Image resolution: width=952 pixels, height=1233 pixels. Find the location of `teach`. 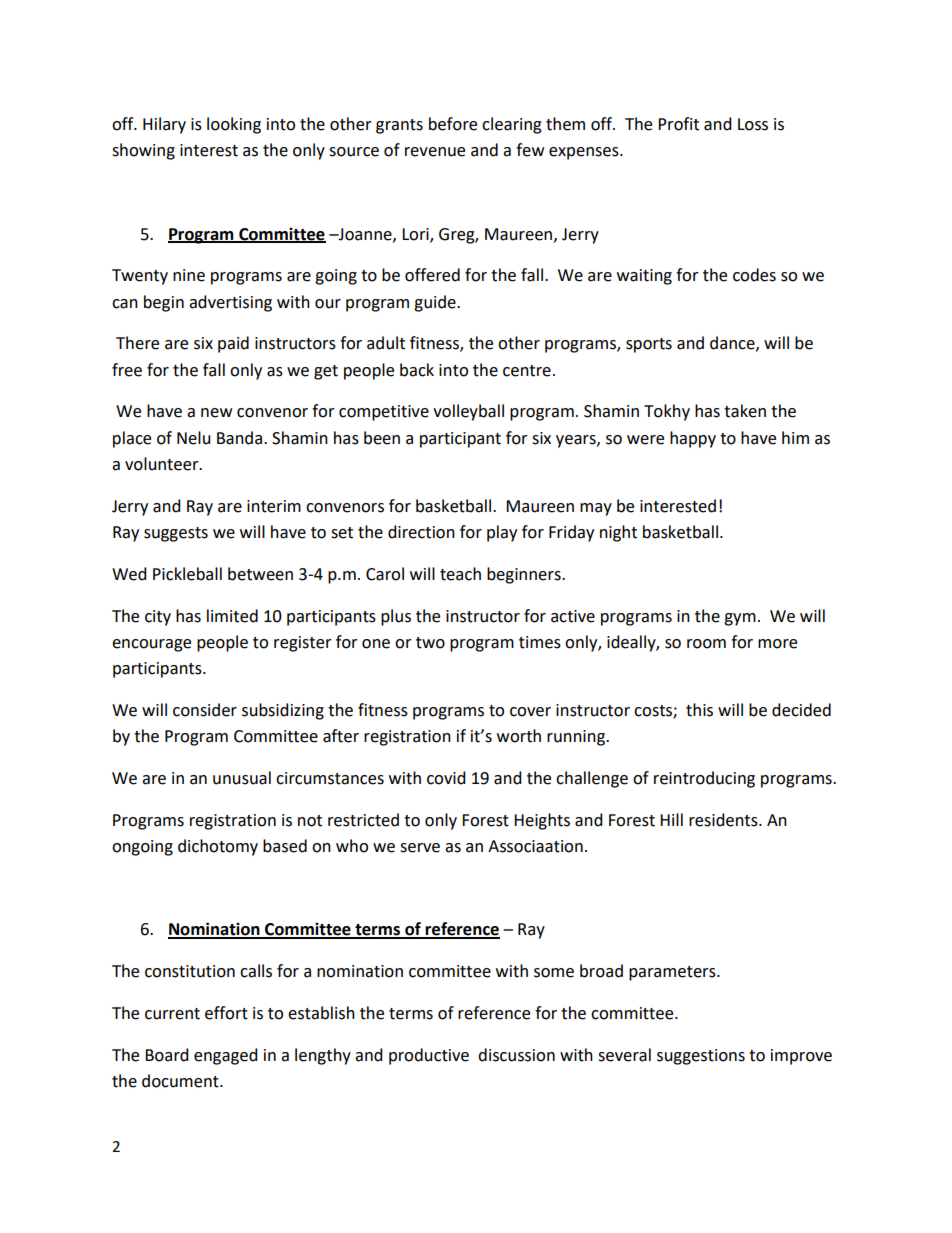

teach is located at coordinates (460, 574).
